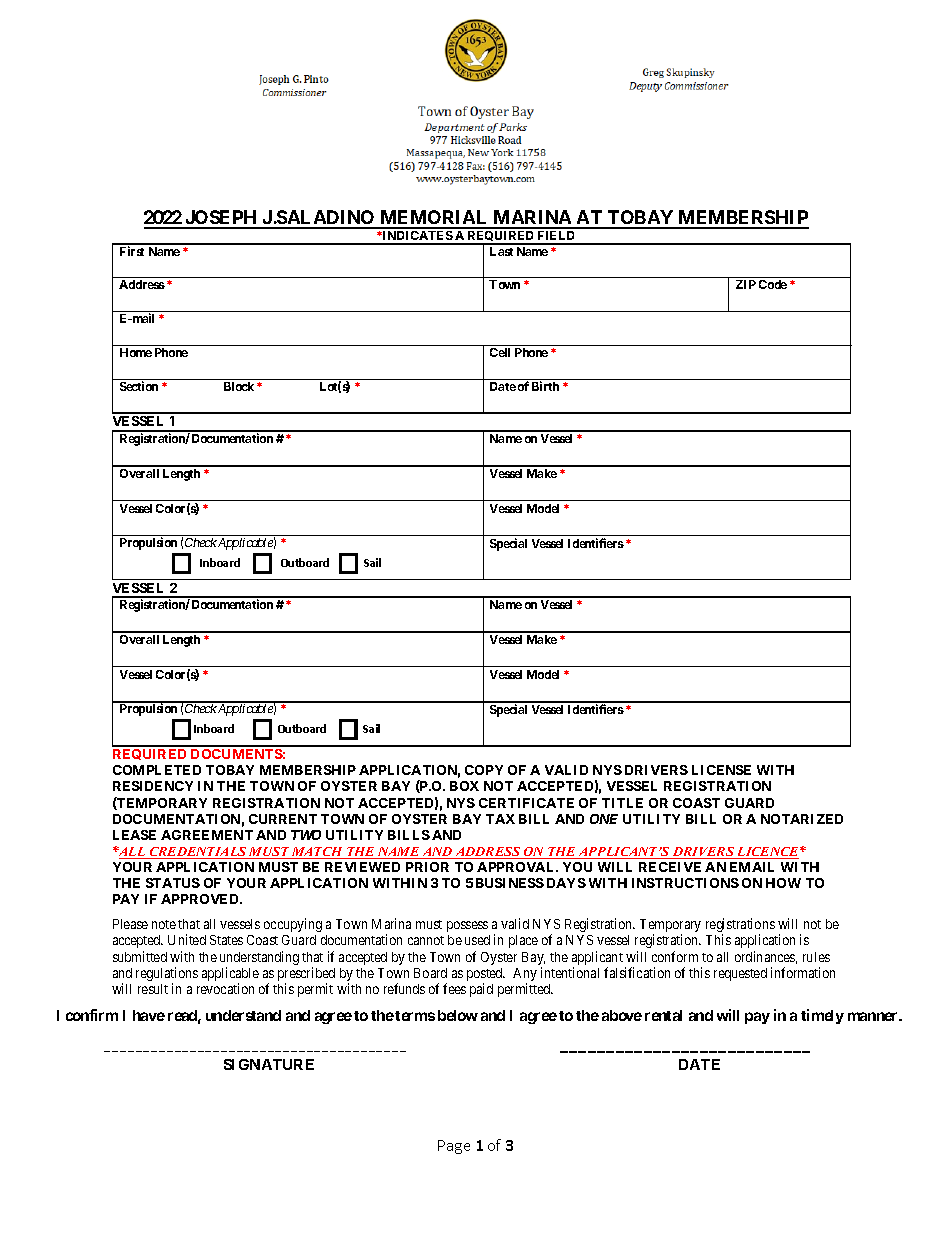 Image resolution: width=952 pixels, height=1233 pixels. I want to click on Code, so click(773, 284).
